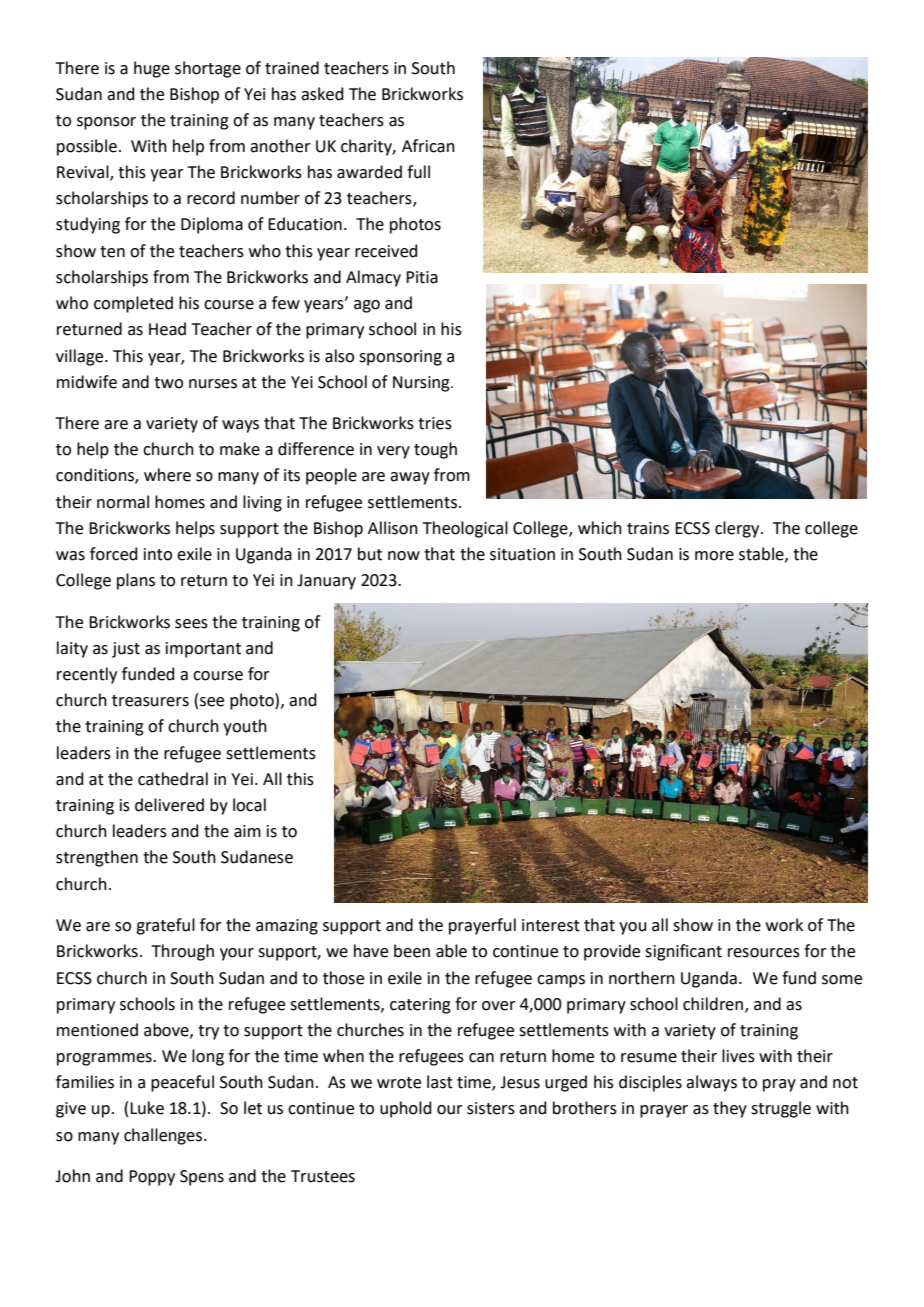 This document has height=1307, width=924. What do you see at coordinates (412, 951) in the document?
I see `been` at bounding box center [412, 951].
